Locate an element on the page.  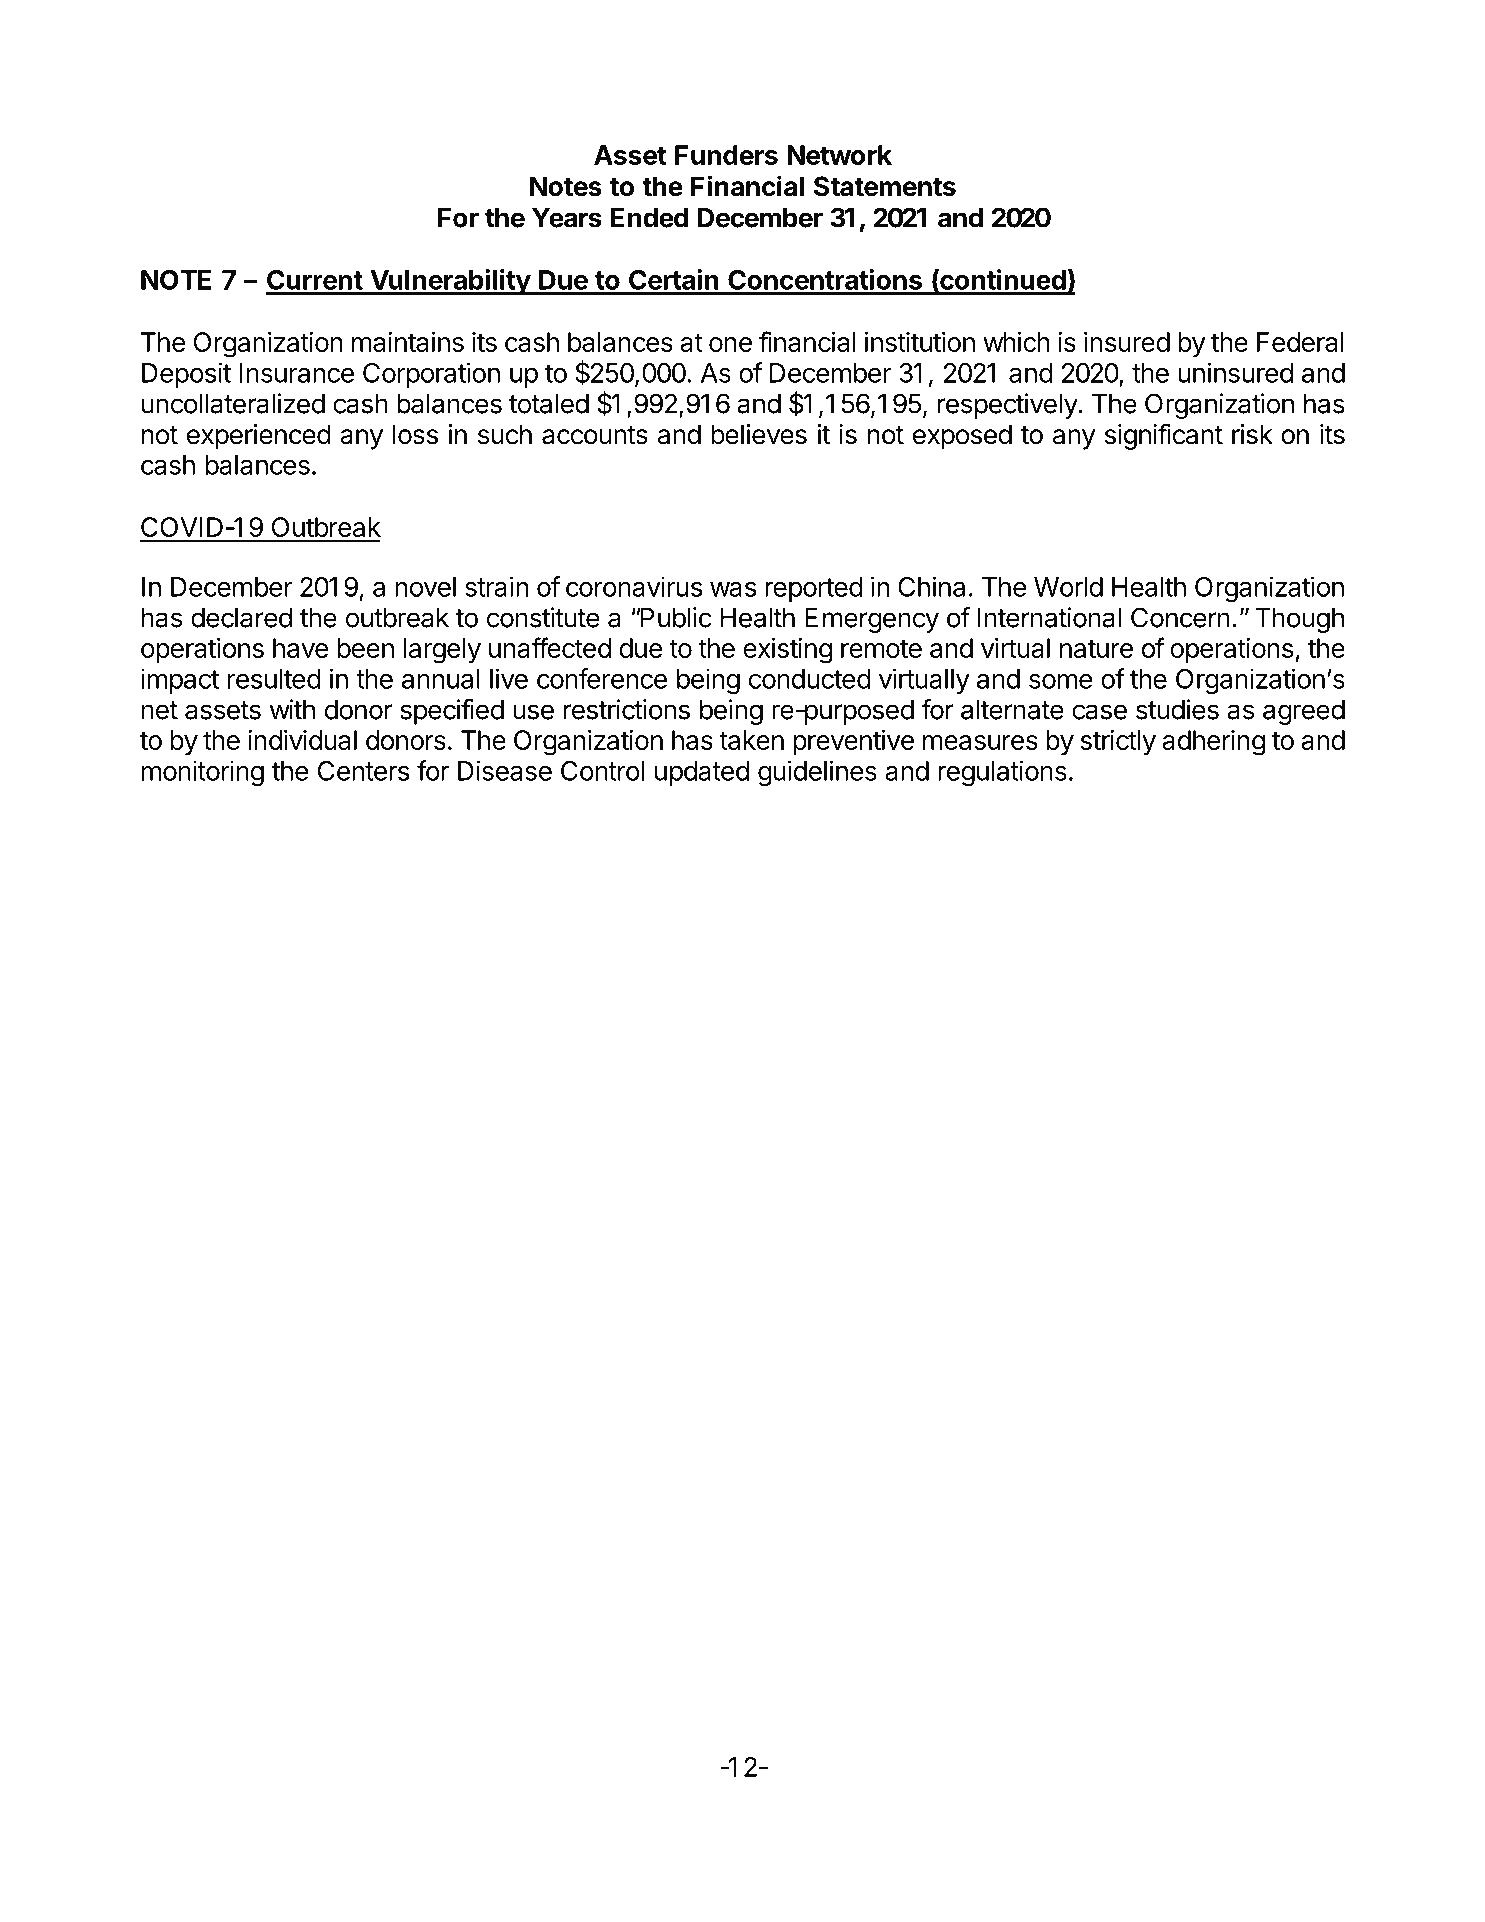
Years is located at coordinates (567, 218).
